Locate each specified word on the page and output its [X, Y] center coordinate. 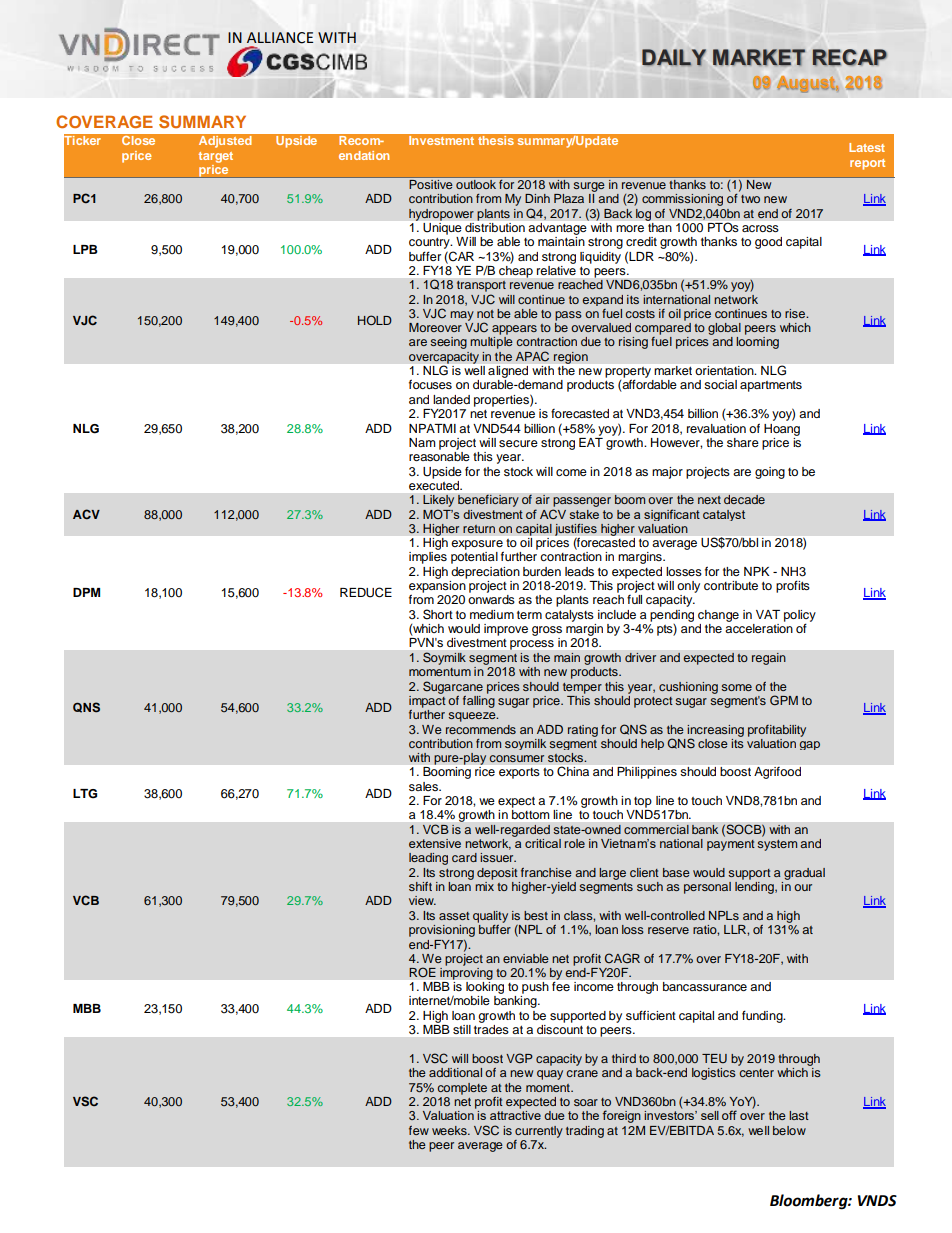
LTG [85, 794]
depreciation [485, 573]
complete [462, 1089]
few [419, 1130]
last [799, 1115]
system [777, 845]
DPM [86, 592]
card [464, 857]
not [485, 314]
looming [757, 343]
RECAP [849, 58]
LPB [85, 249]
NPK [757, 571]
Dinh [537, 198]
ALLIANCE [280, 38]
